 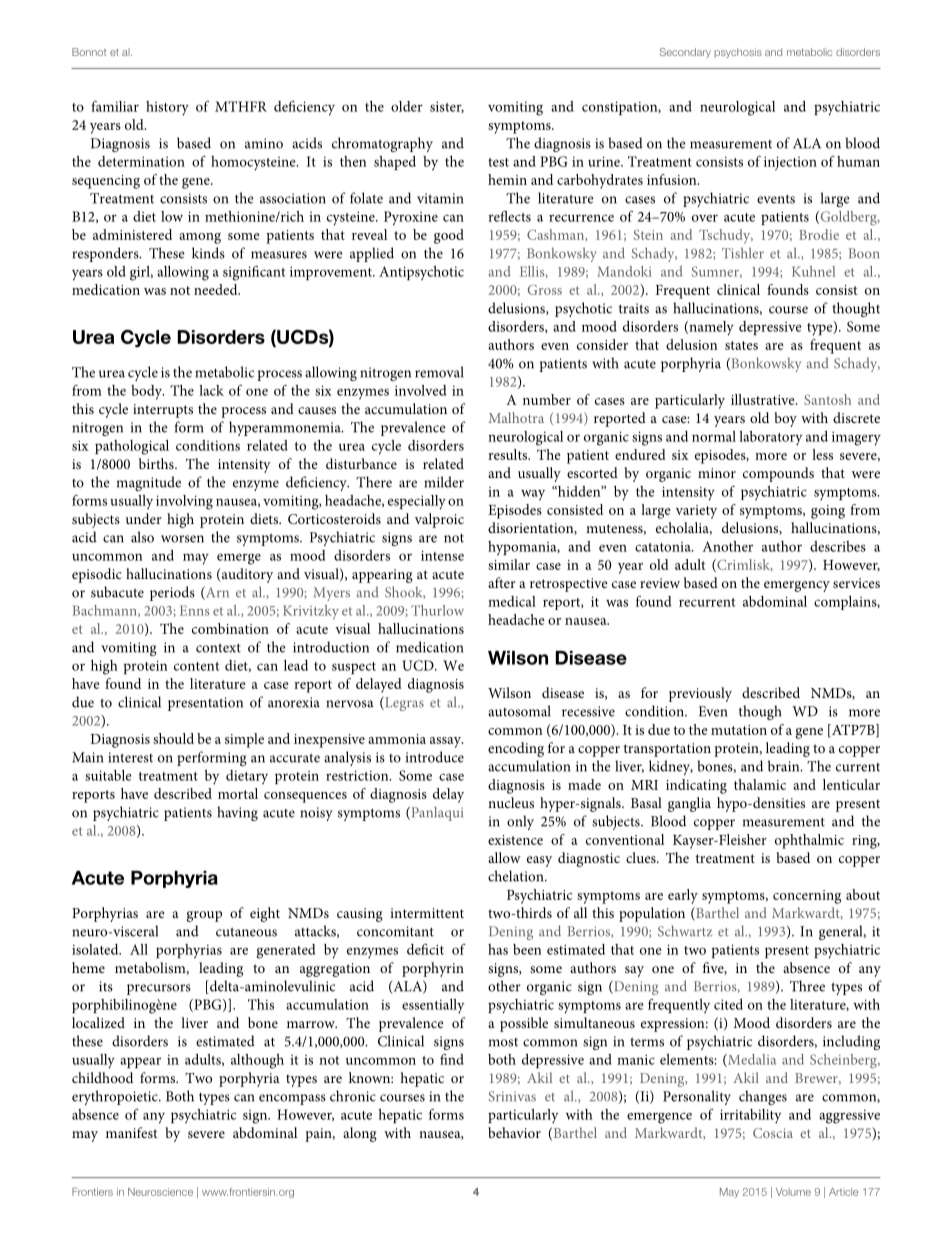 I want to click on history, so click(x=167, y=108).
